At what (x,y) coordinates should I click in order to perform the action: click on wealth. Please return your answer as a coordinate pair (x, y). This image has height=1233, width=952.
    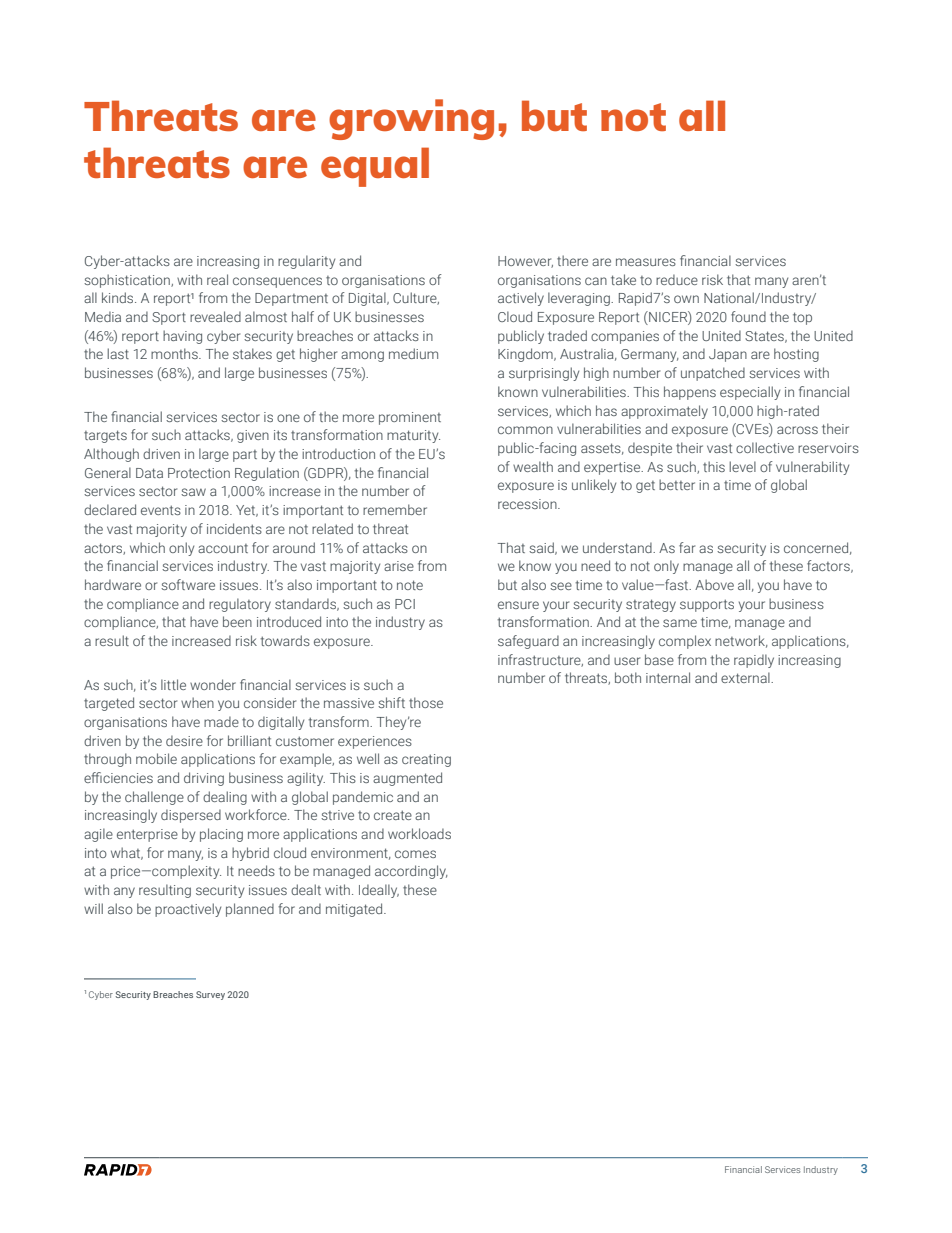
    Looking at the image, I should click on (533, 466).
